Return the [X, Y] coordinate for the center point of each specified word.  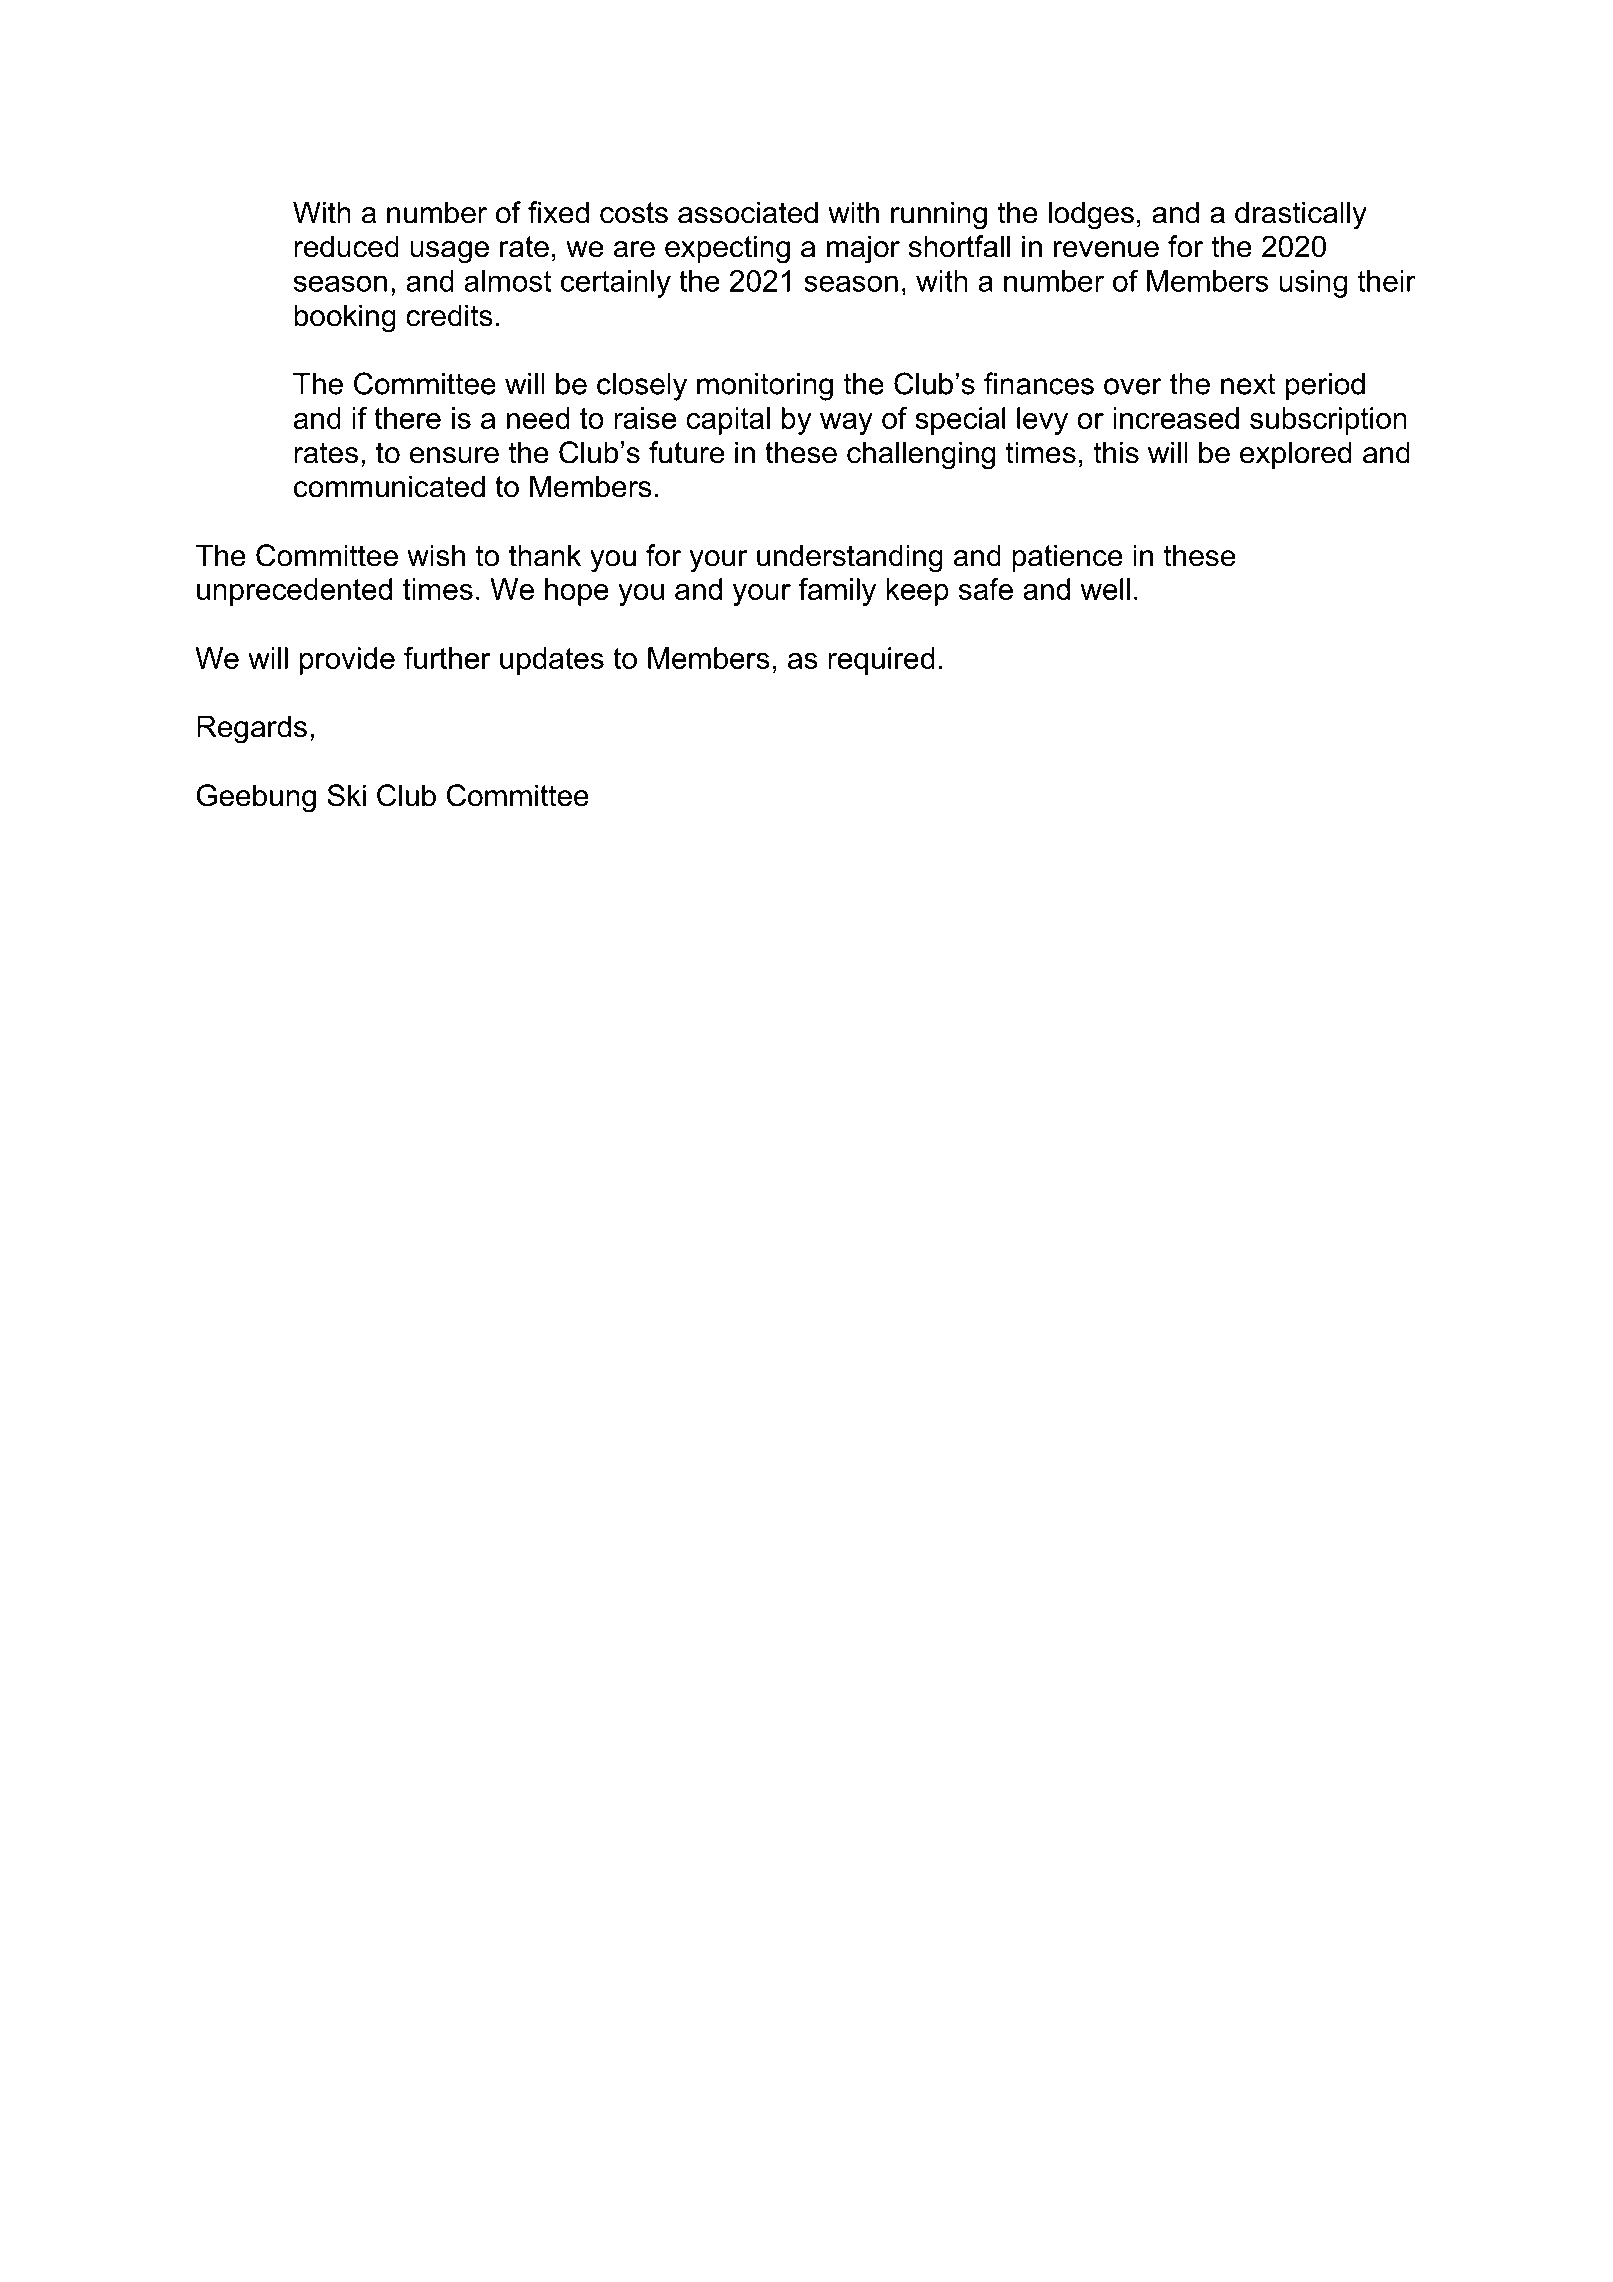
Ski [346, 795]
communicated [389, 486]
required [881, 661]
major [863, 249]
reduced [346, 246]
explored [1296, 455]
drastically [1301, 215]
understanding [850, 558]
